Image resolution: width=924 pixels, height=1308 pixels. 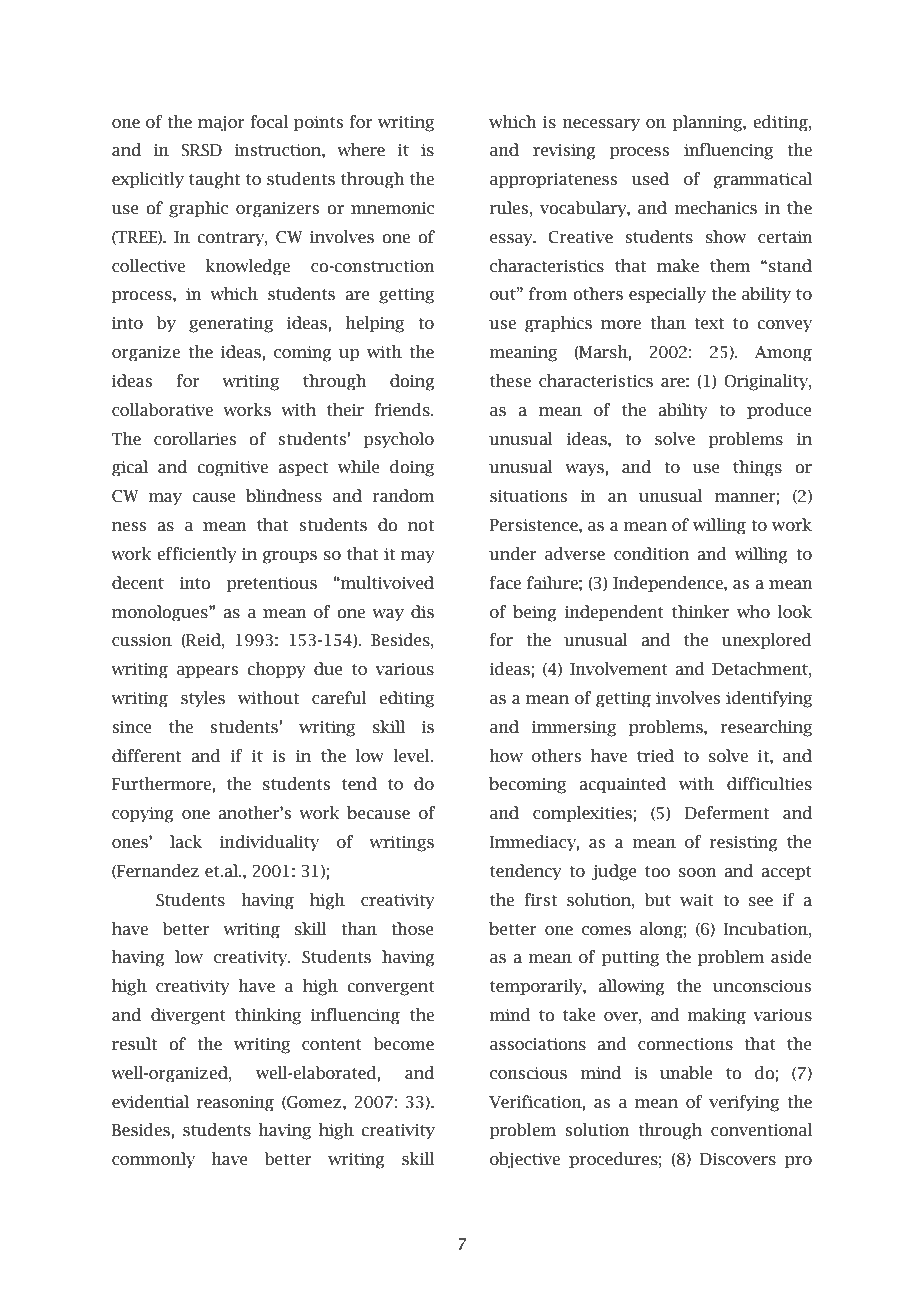 What do you see at coordinates (412, 929) in the page?
I see `those` at bounding box center [412, 929].
